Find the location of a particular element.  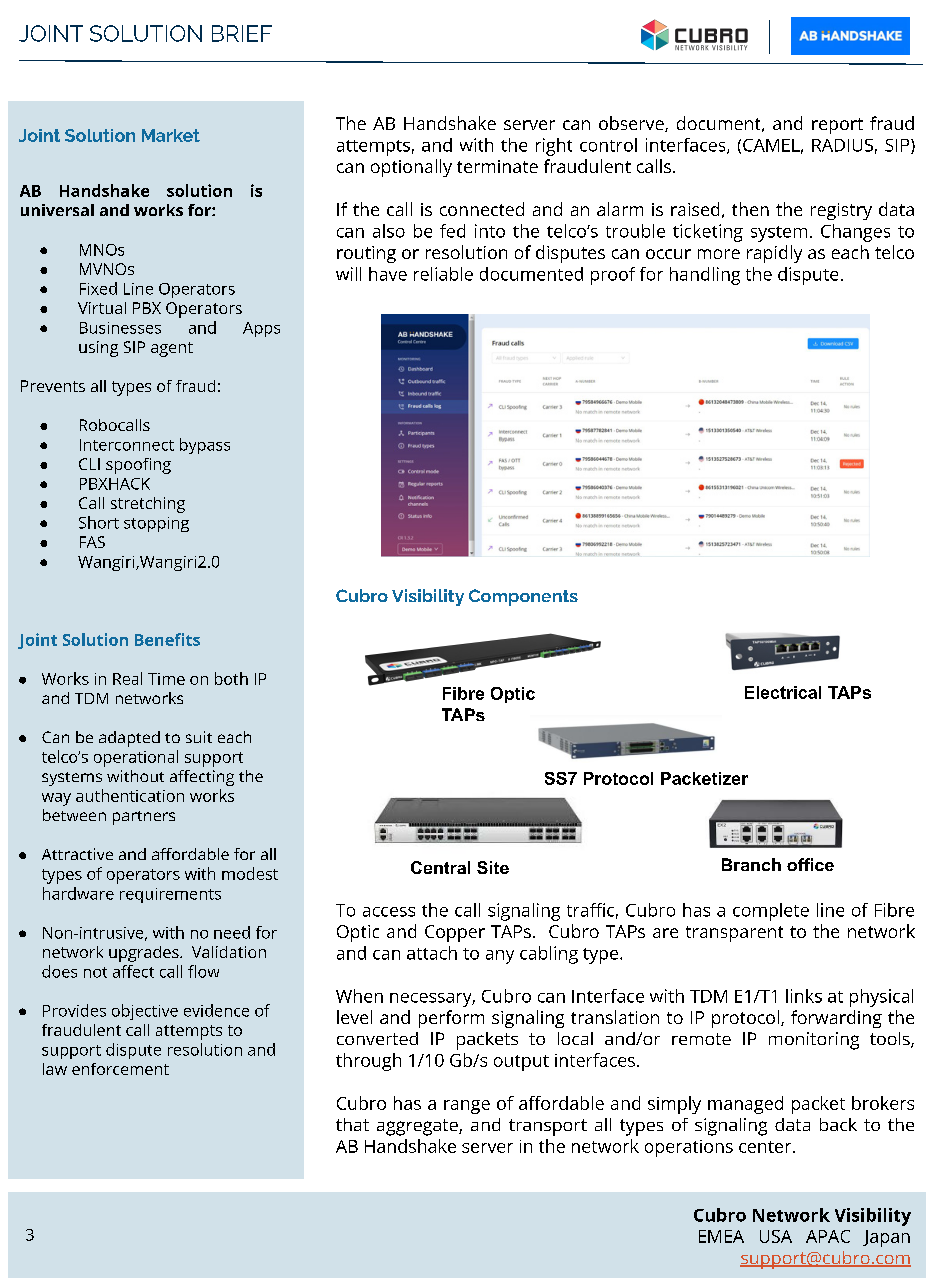

Time is located at coordinates (166, 679).
